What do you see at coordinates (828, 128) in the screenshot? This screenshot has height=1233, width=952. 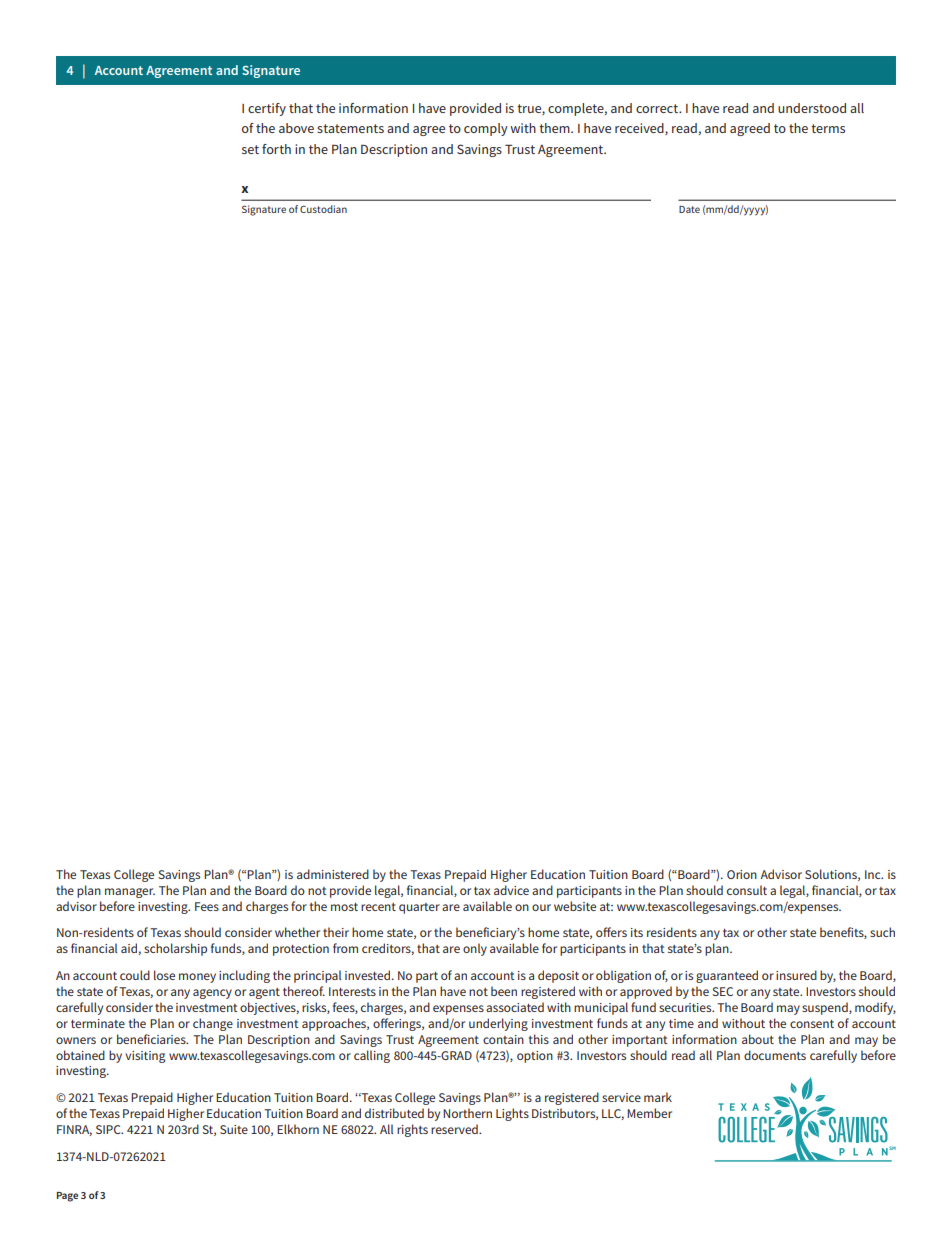 I see `terms` at bounding box center [828, 128].
